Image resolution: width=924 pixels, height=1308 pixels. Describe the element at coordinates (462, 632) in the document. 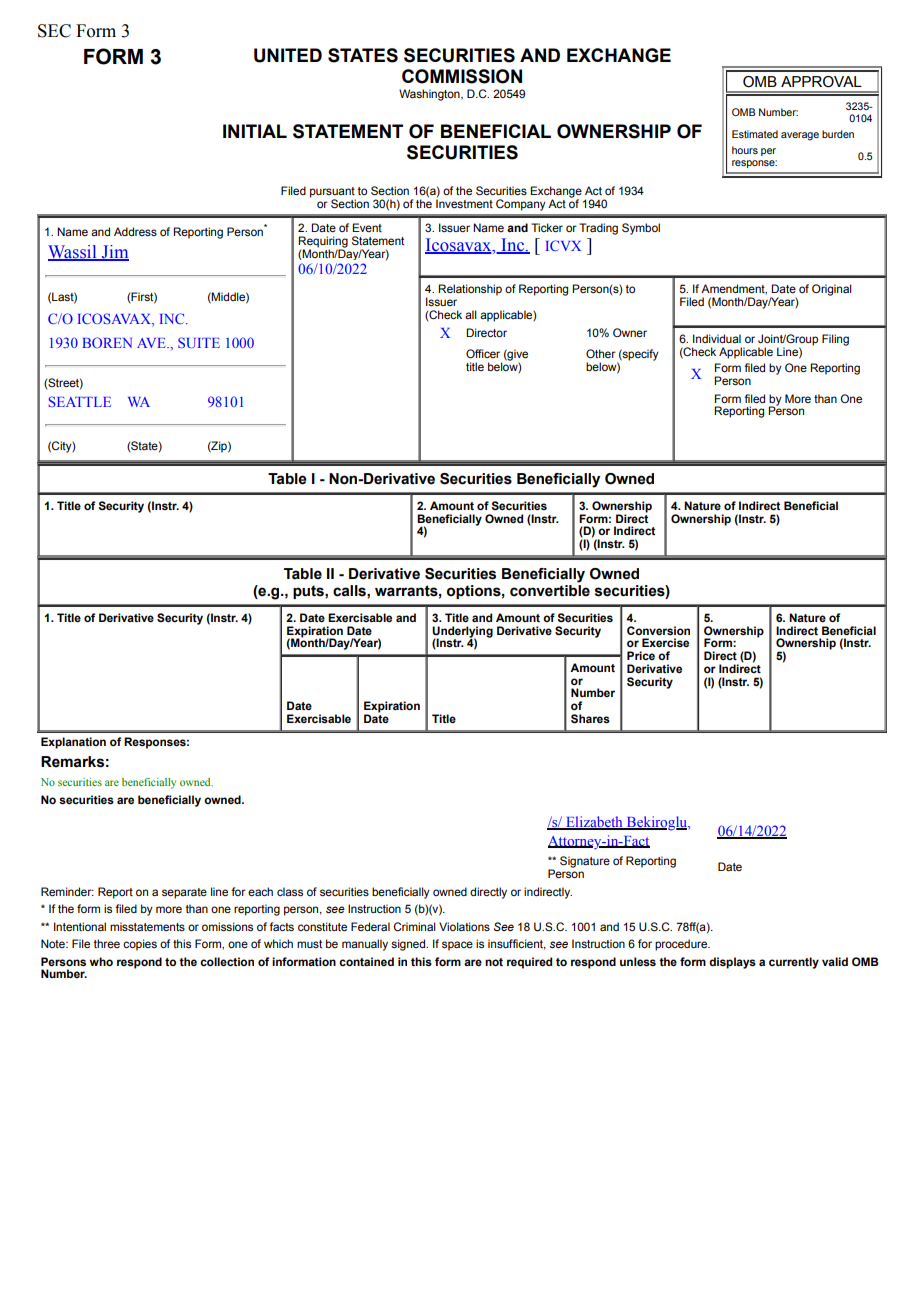

I see `Underlying` at that location.
